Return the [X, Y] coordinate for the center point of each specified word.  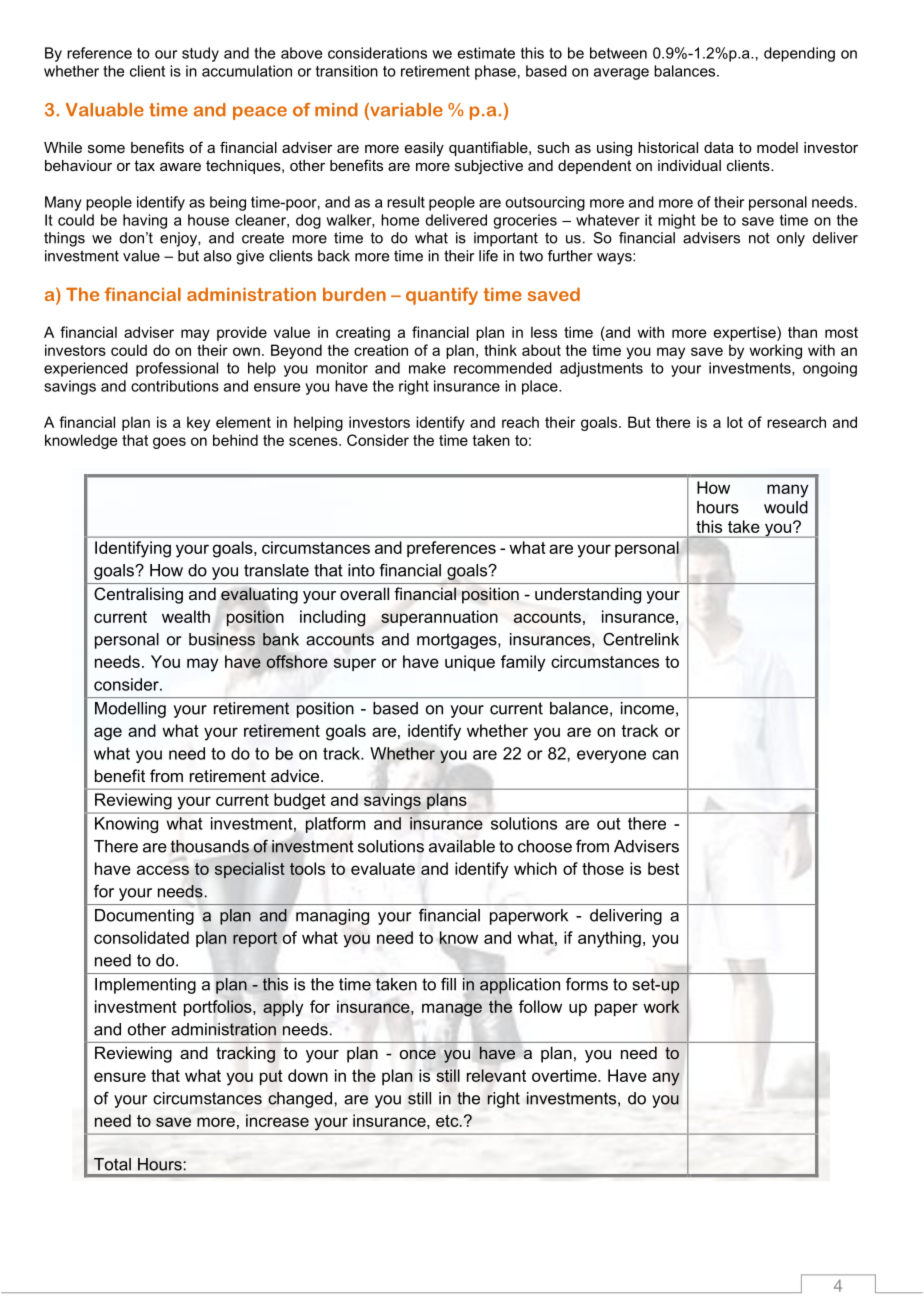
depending [799, 54]
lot [735, 422]
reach [520, 422]
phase [495, 72]
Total [112, 1164]
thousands [210, 847]
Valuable [105, 110]
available [462, 846]
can [665, 755]
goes [169, 443]
